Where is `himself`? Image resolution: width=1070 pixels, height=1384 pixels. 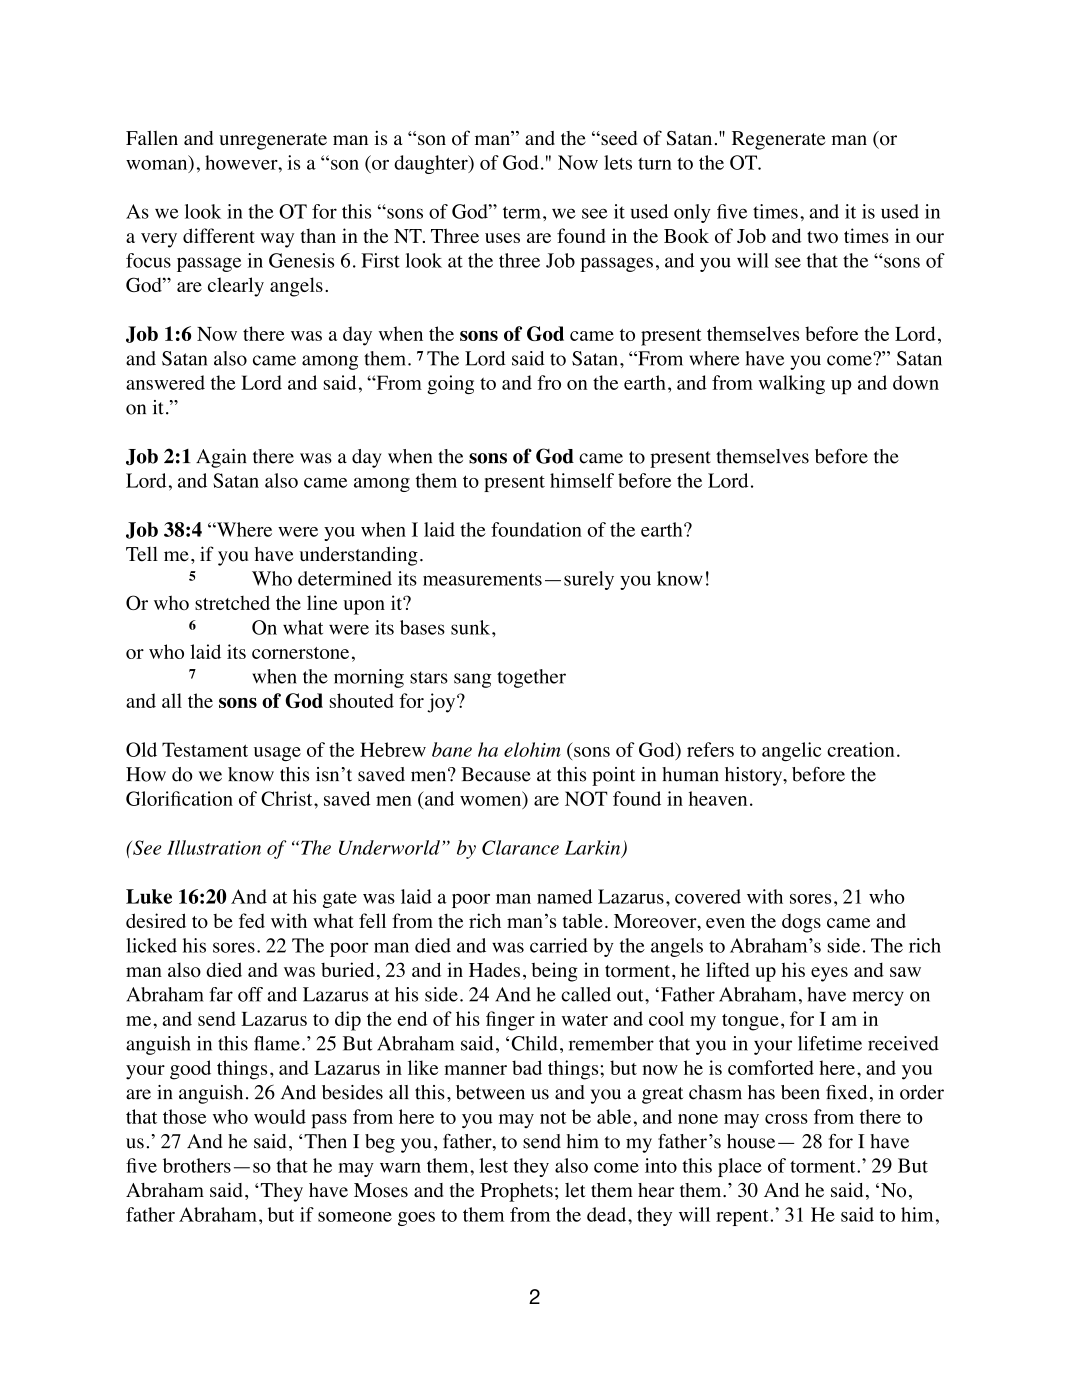
himself is located at coordinates (582, 480).
